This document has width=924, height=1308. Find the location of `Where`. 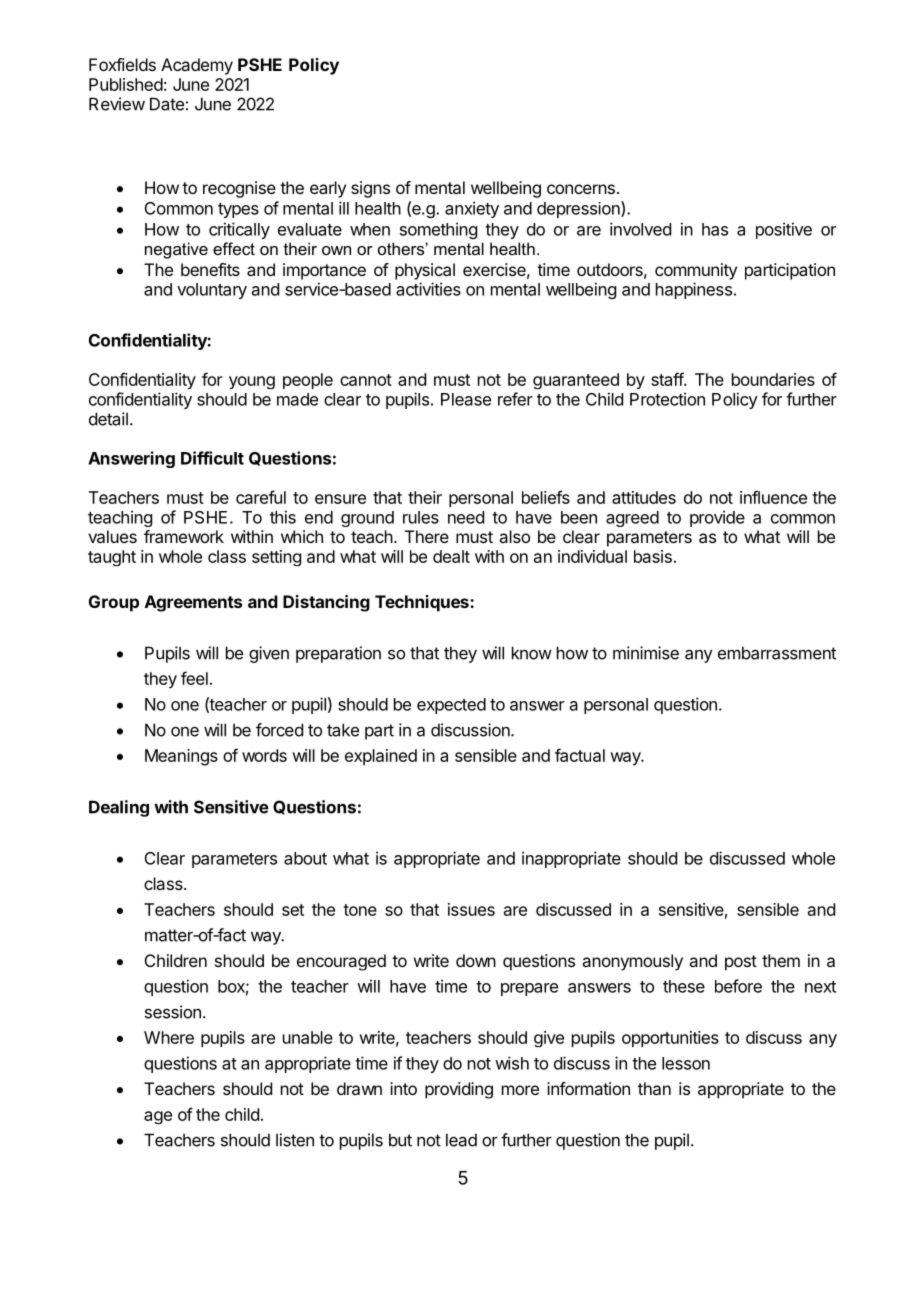

Where is located at coordinates (169, 1037).
